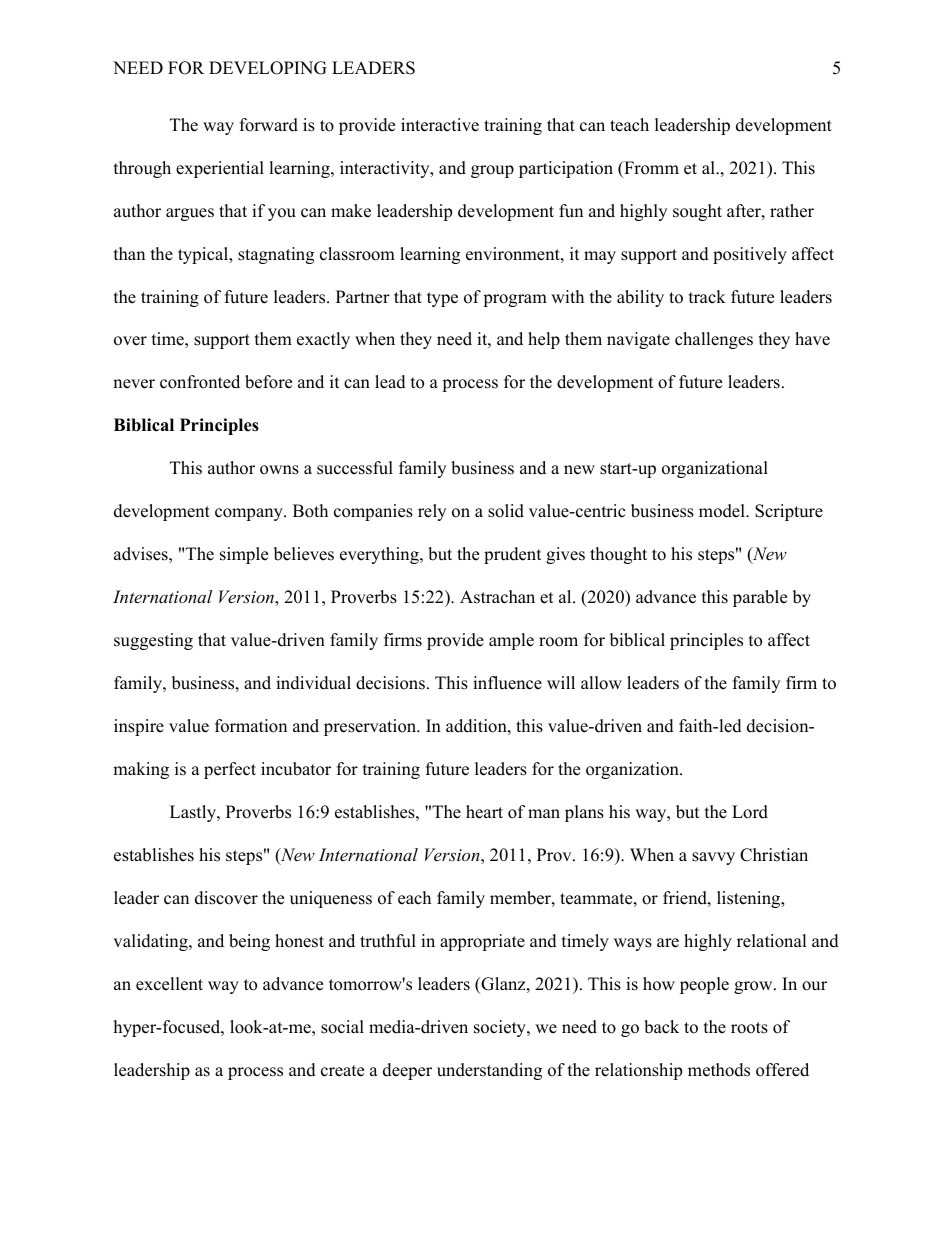 The height and width of the document is (1233, 952). Describe the element at coordinates (501, 1028) in the document. I see `society` at that location.
